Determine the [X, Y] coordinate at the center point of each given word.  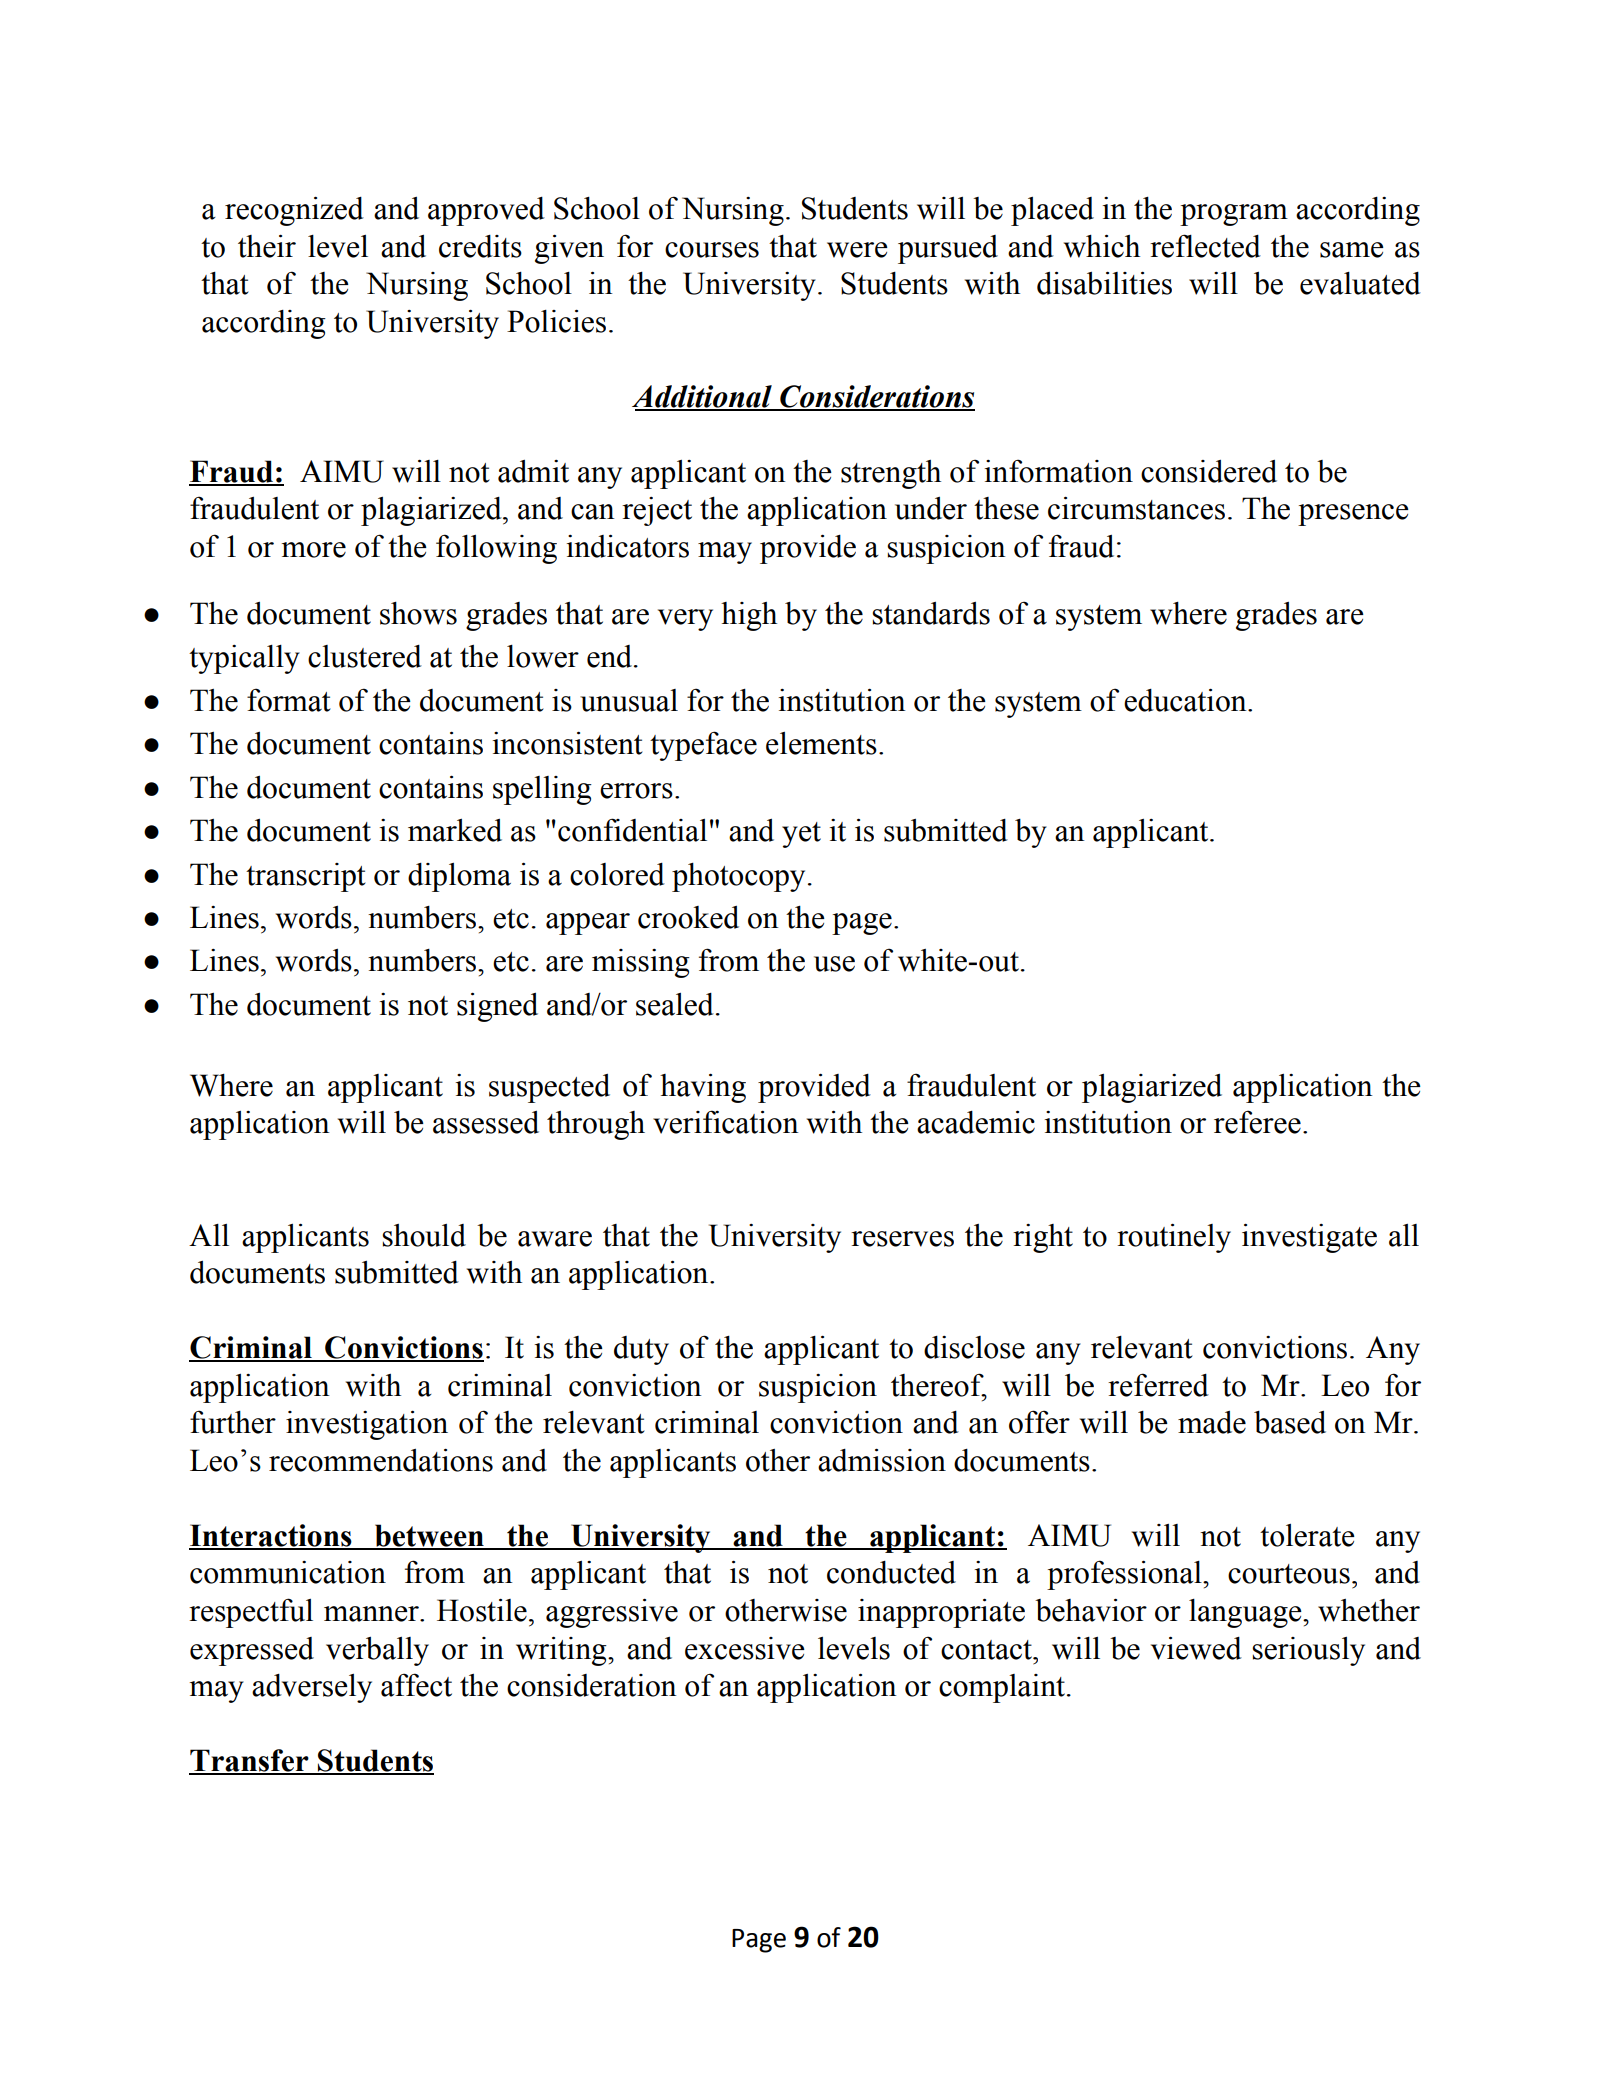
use [834, 964]
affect [416, 1685]
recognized [294, 211]
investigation [367, 1425]
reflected [1205, 246]
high [749, 616]
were [857, 250]
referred [1158, 1385]
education [1186, 700]
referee [1257, 1122]
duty [641, 1350]
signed [497, 1007]
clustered [365, 656]
